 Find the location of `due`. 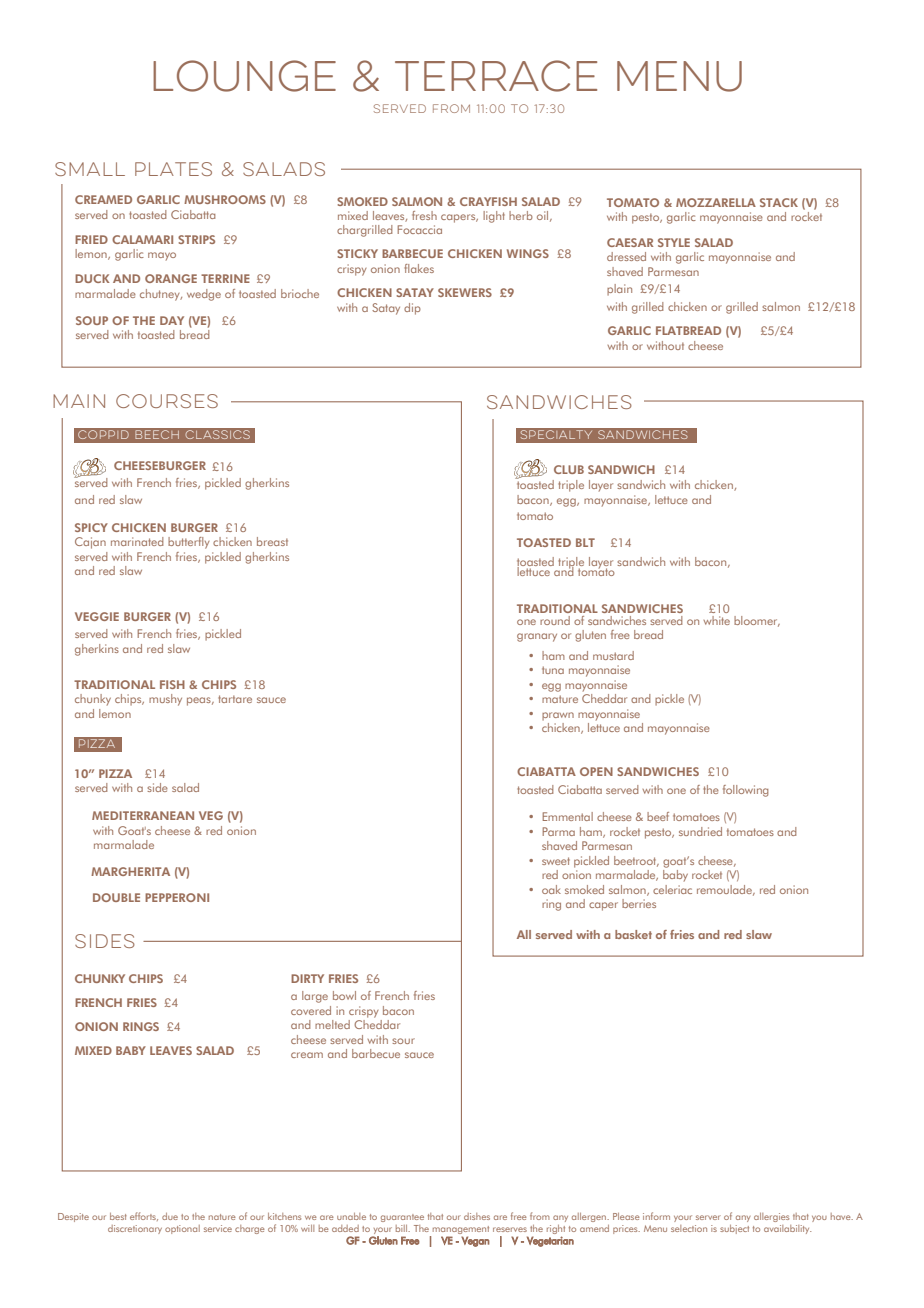

due is located at coordinates (170, 1216).
